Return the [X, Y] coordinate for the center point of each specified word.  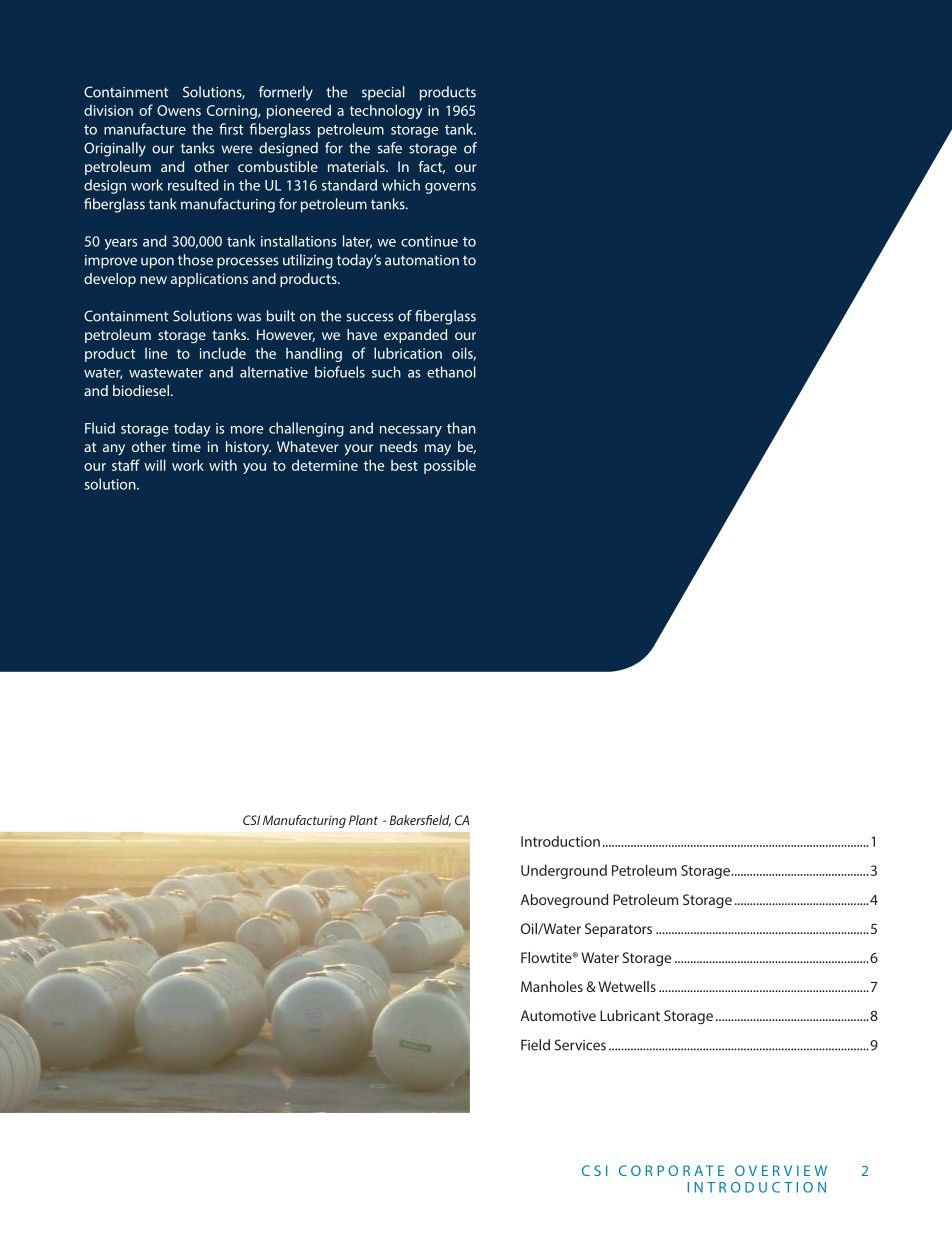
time [186, 446]
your [358, 450]
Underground [564, 871]
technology [386, 111]
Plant [363, 820]
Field [535, 1045]
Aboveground [564, 901]
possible [450, 466]
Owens [179, 110]
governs [450, 188]
